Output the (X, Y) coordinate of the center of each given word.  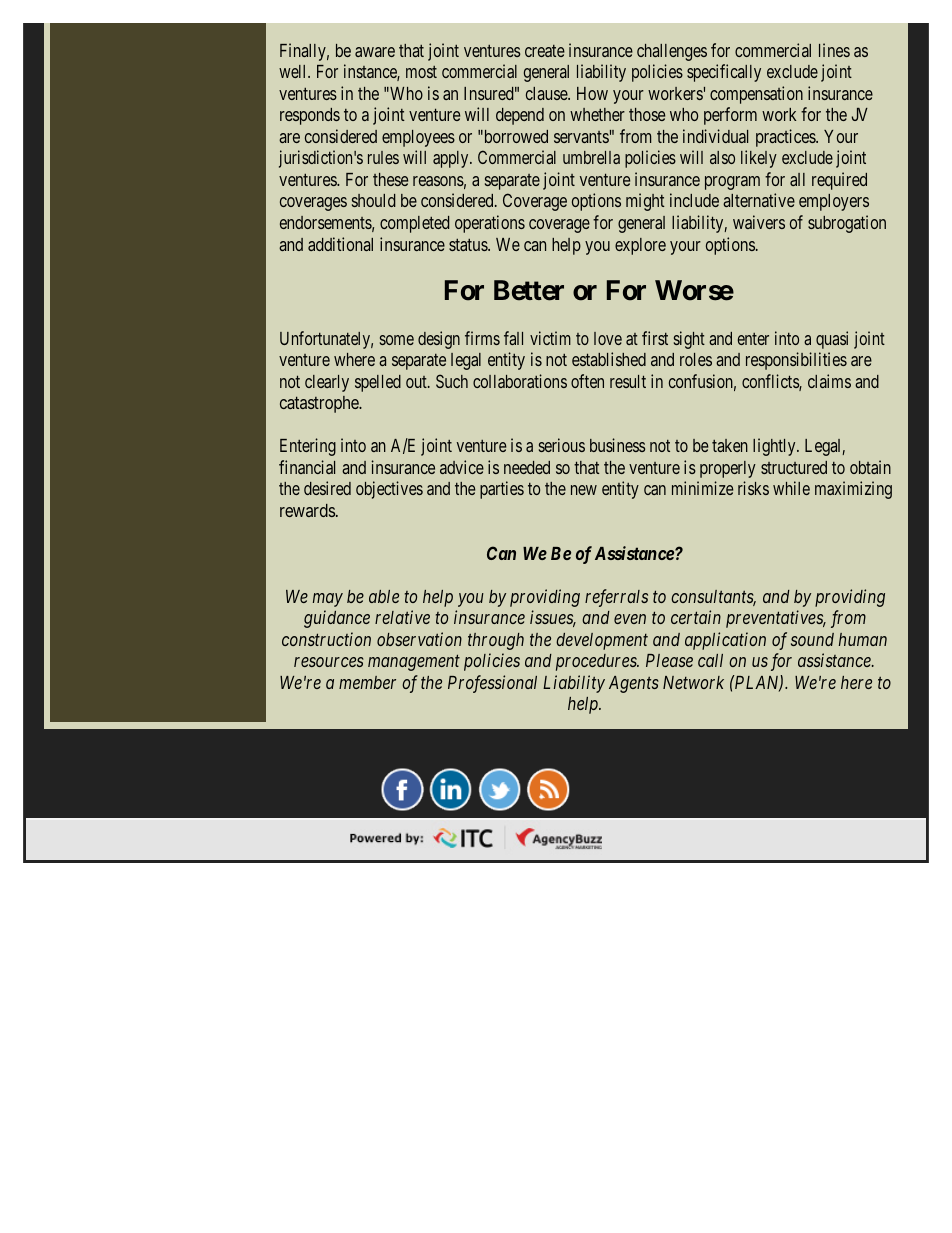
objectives (389, 490)
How (592, 93)
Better (529, 290)
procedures (597, 662)
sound (812, 639)
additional (340, 244)
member (367, 682)
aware (375, 52)
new (584, 490)
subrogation (847, 224)
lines (834, 50)
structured (794, 467)
